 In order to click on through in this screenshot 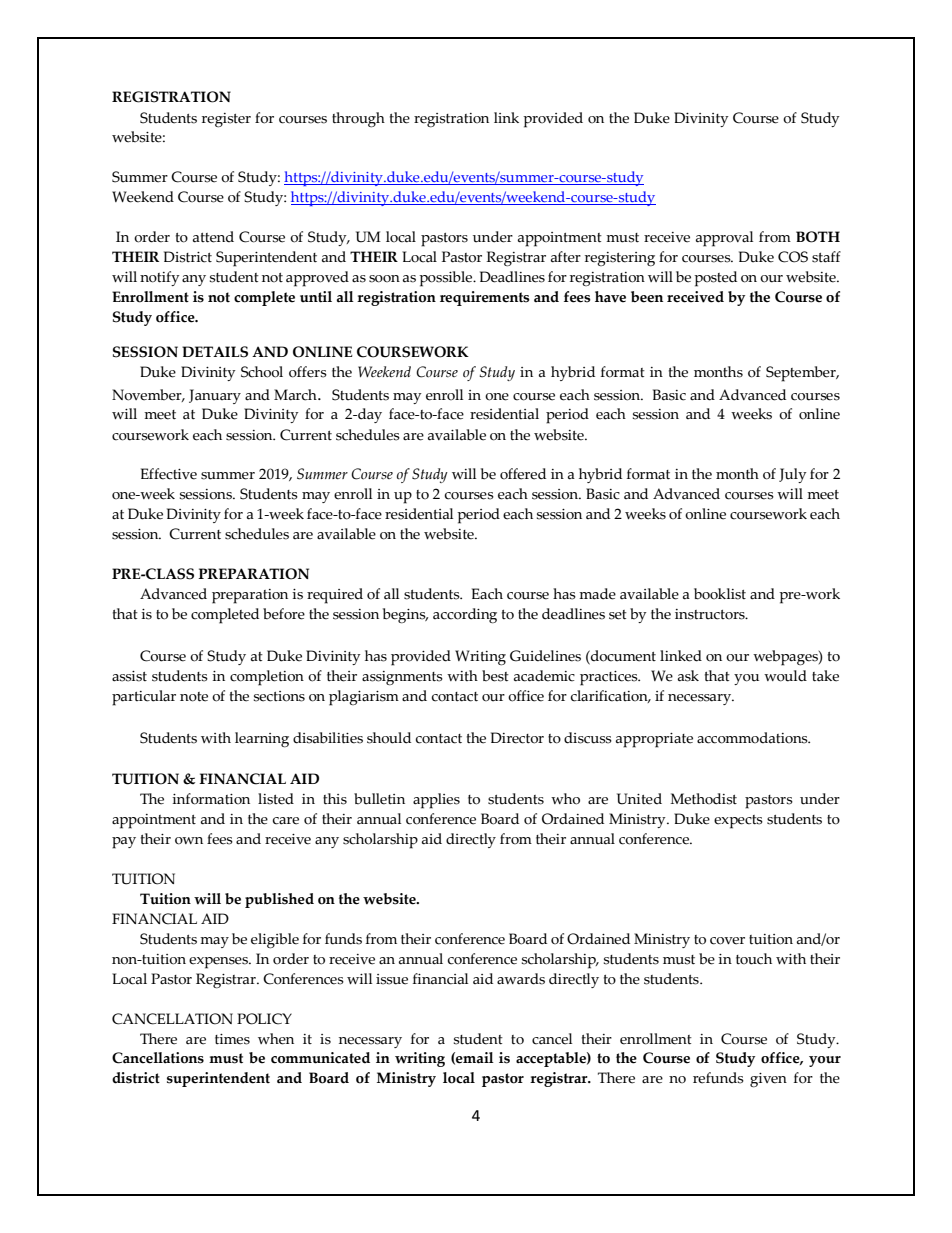, I will do `click(358, 120)`.
